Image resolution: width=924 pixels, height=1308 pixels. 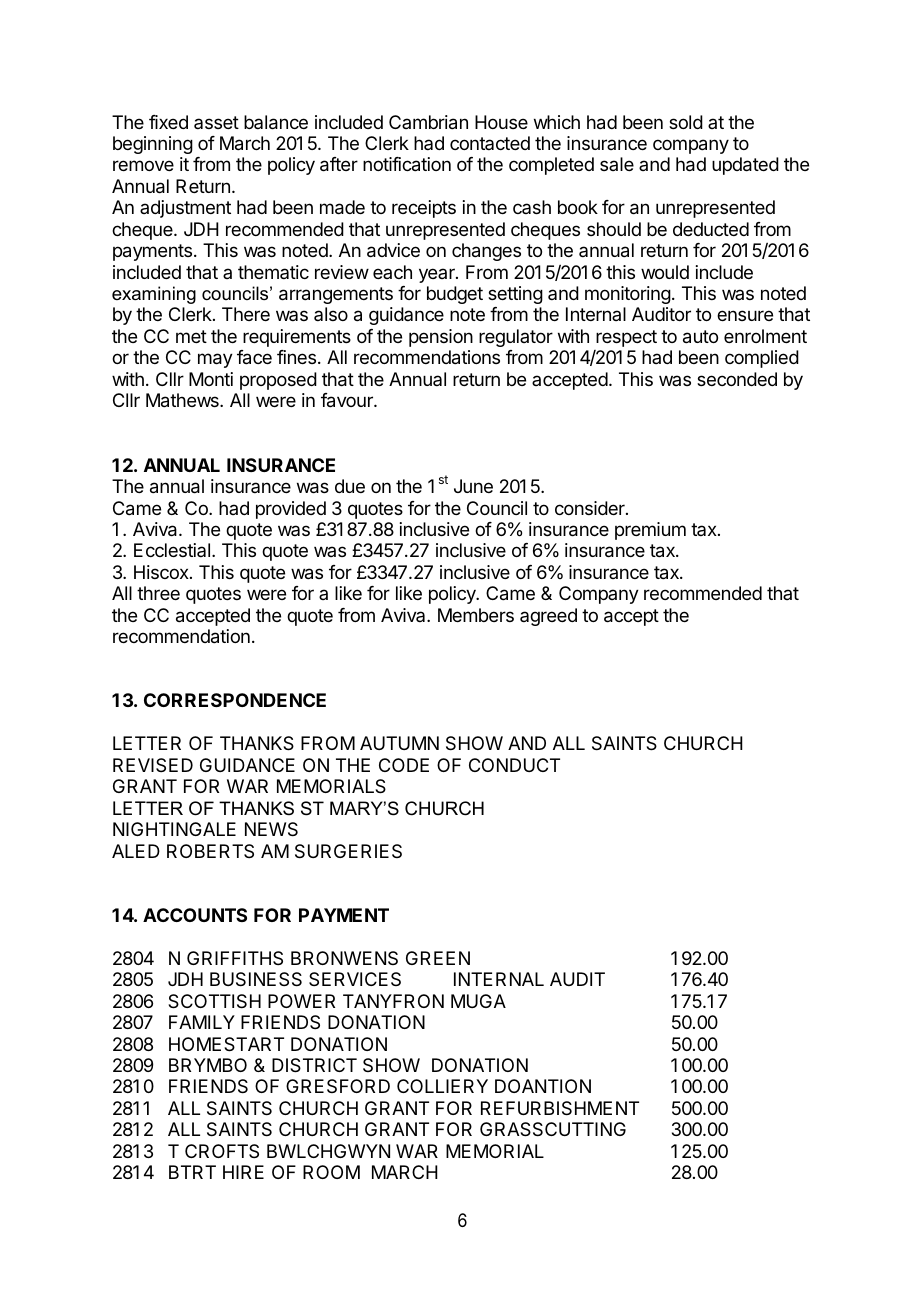 I want to click on contacted, so click(x=490, y=143).
